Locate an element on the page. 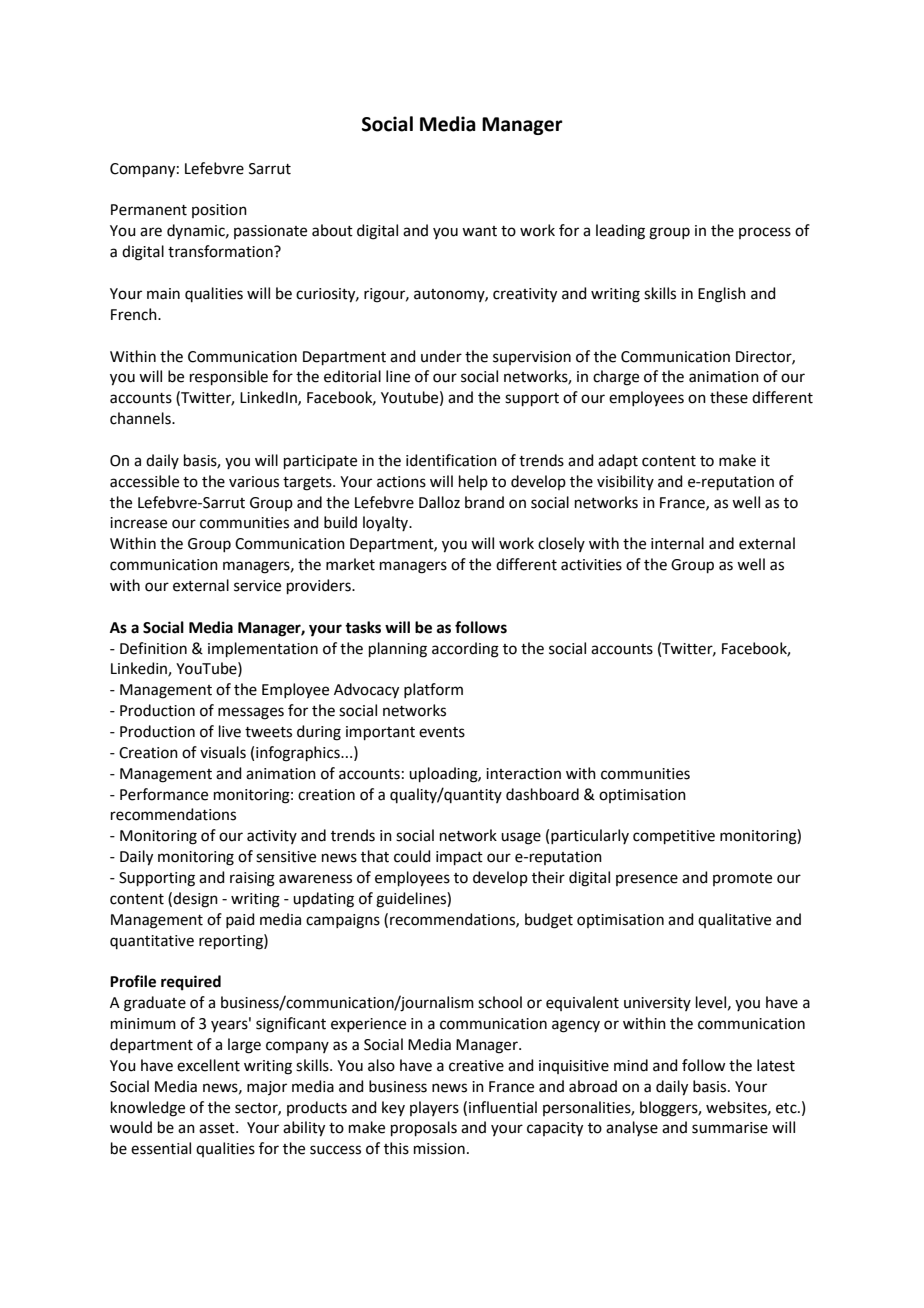  these is located at coordinates (729, 397).
